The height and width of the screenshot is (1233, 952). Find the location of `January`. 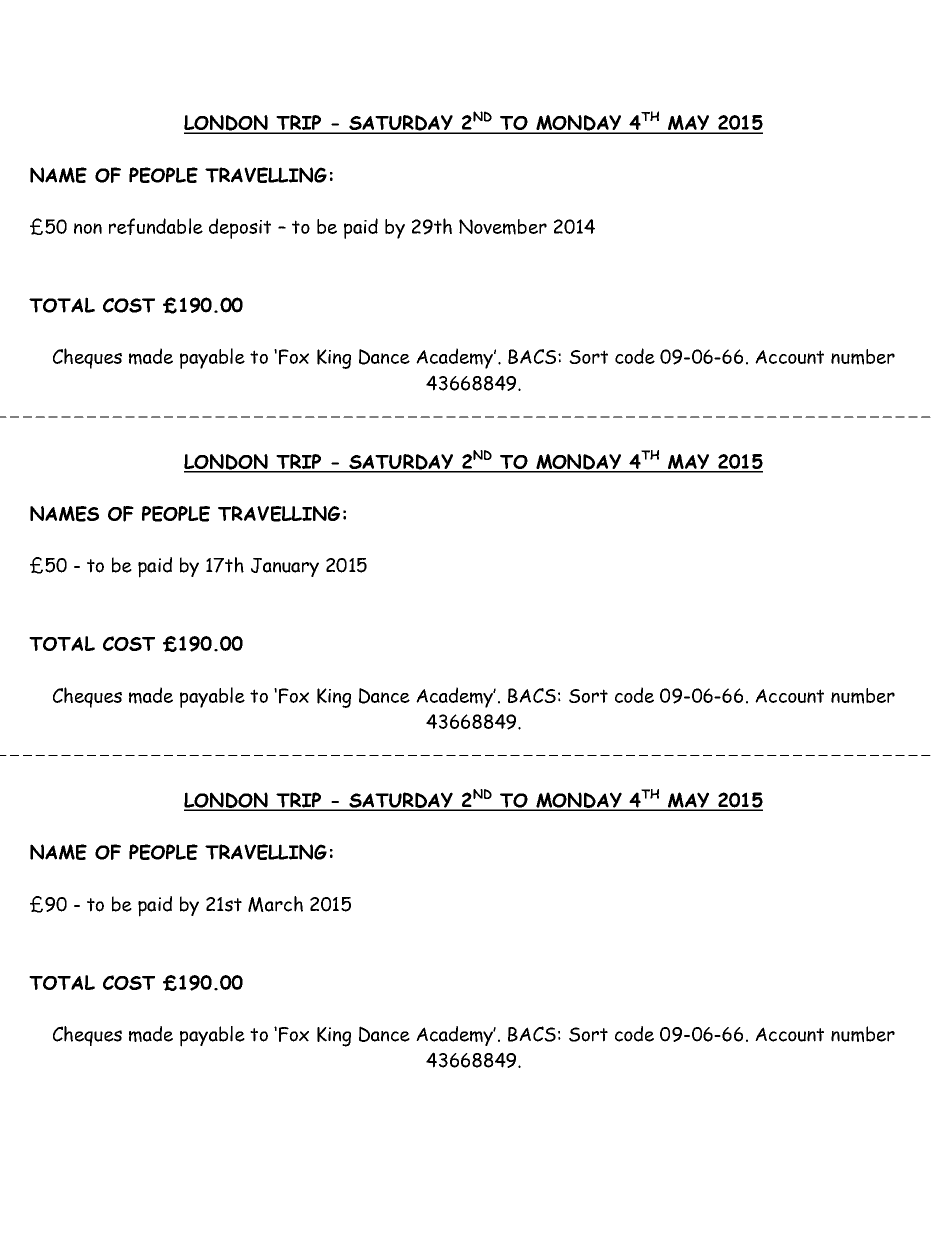

January is located at coordinates (285, 567).
